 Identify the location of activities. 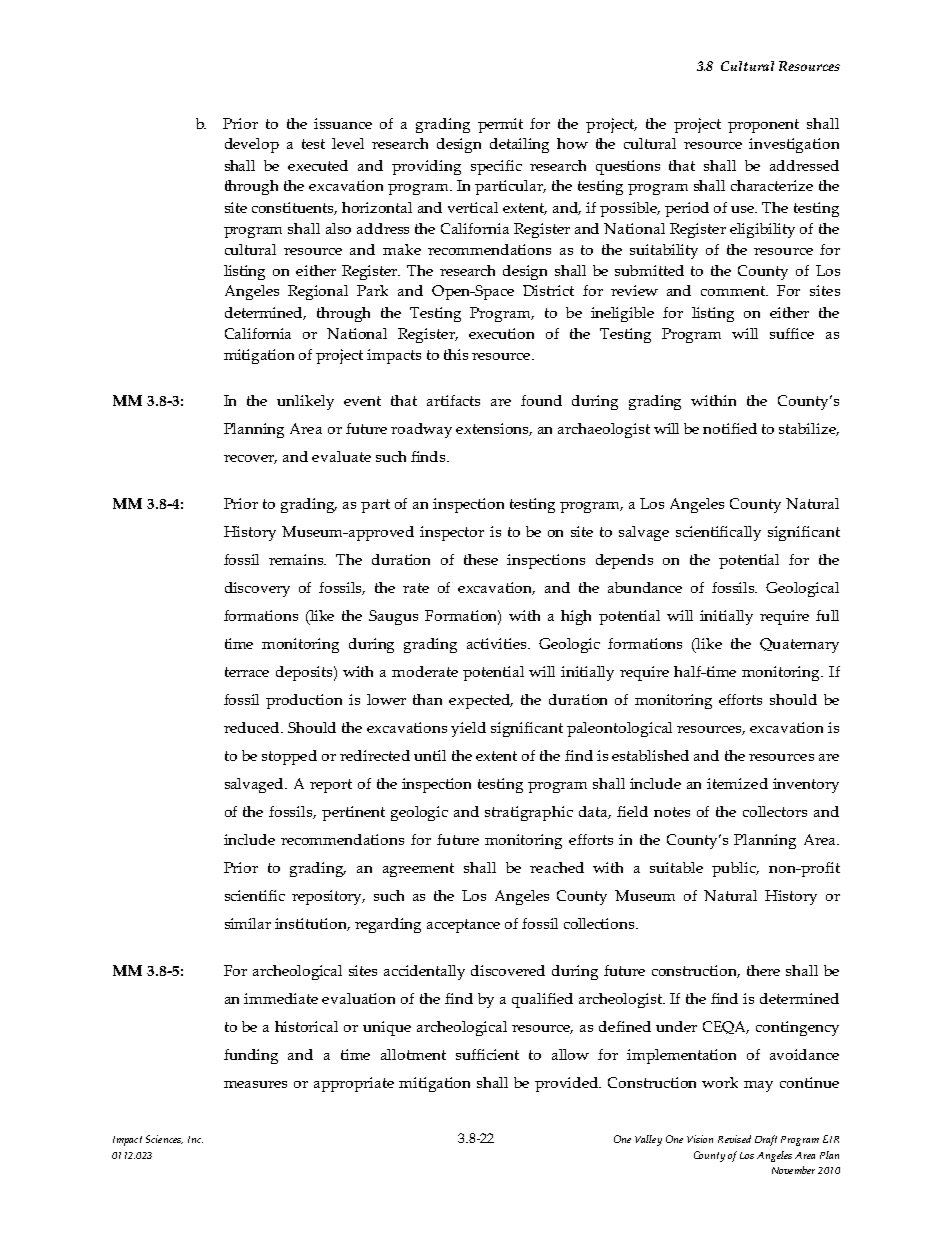
(498, 643).
